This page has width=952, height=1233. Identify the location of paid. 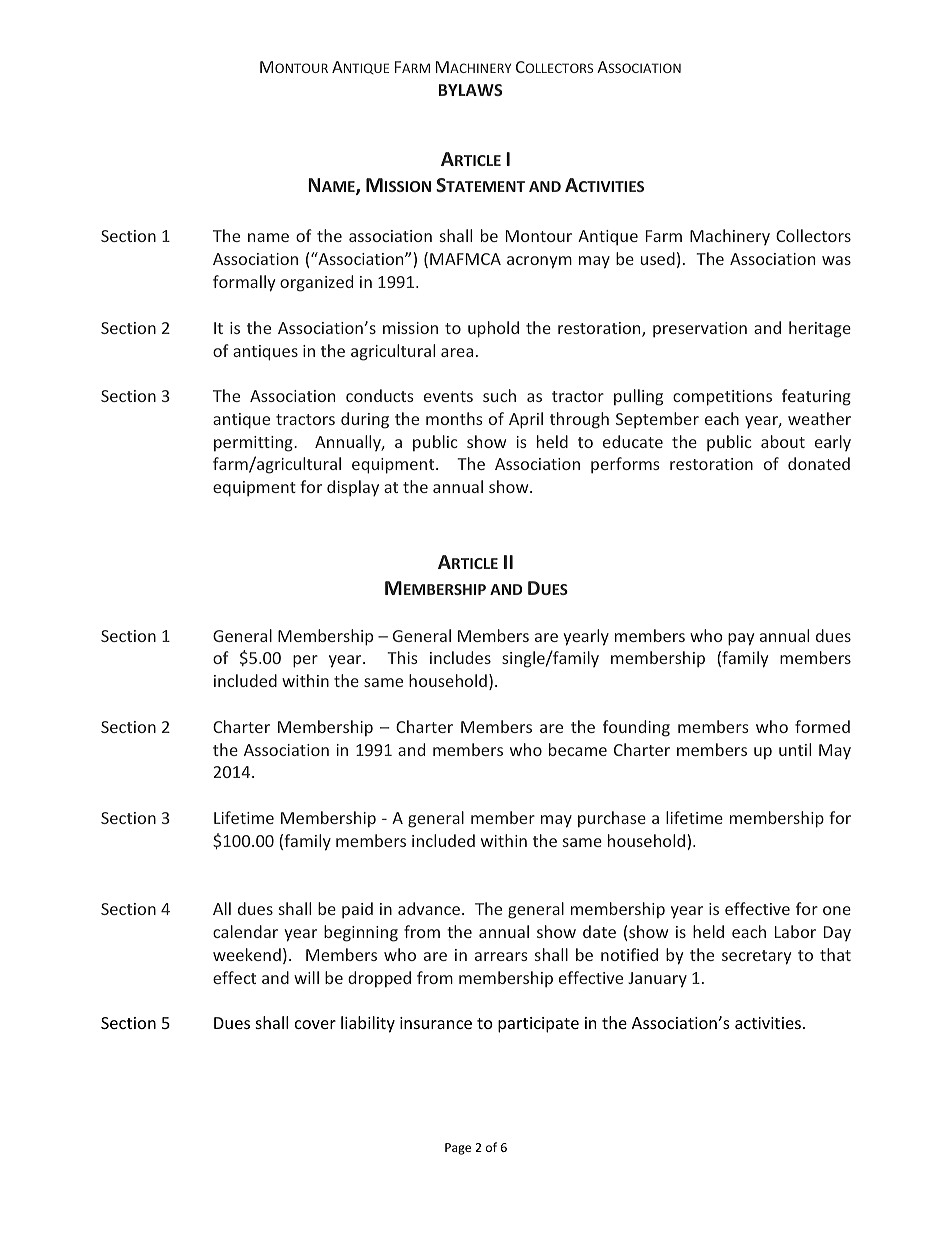
(357, 910).
